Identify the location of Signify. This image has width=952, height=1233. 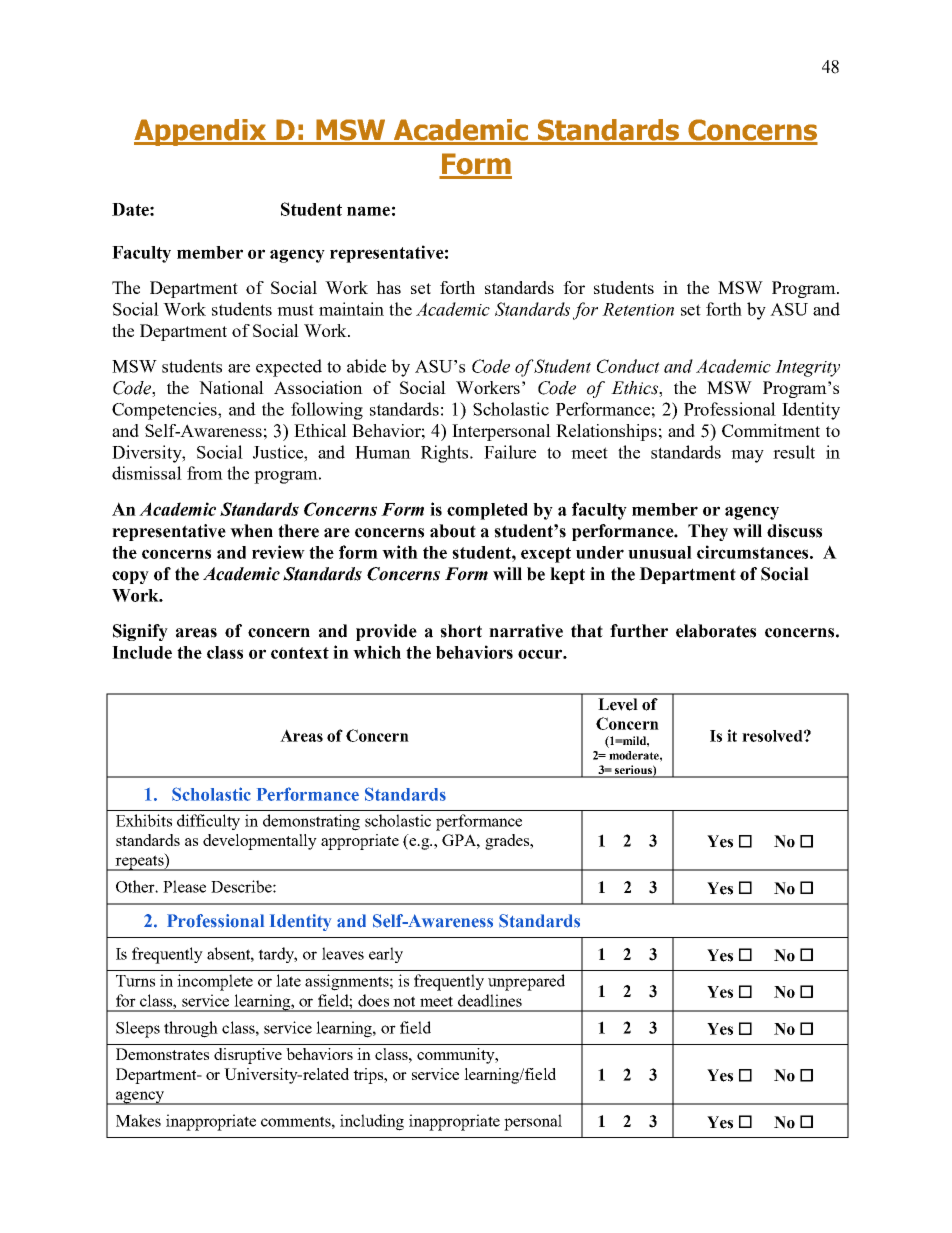
(140, 632).
